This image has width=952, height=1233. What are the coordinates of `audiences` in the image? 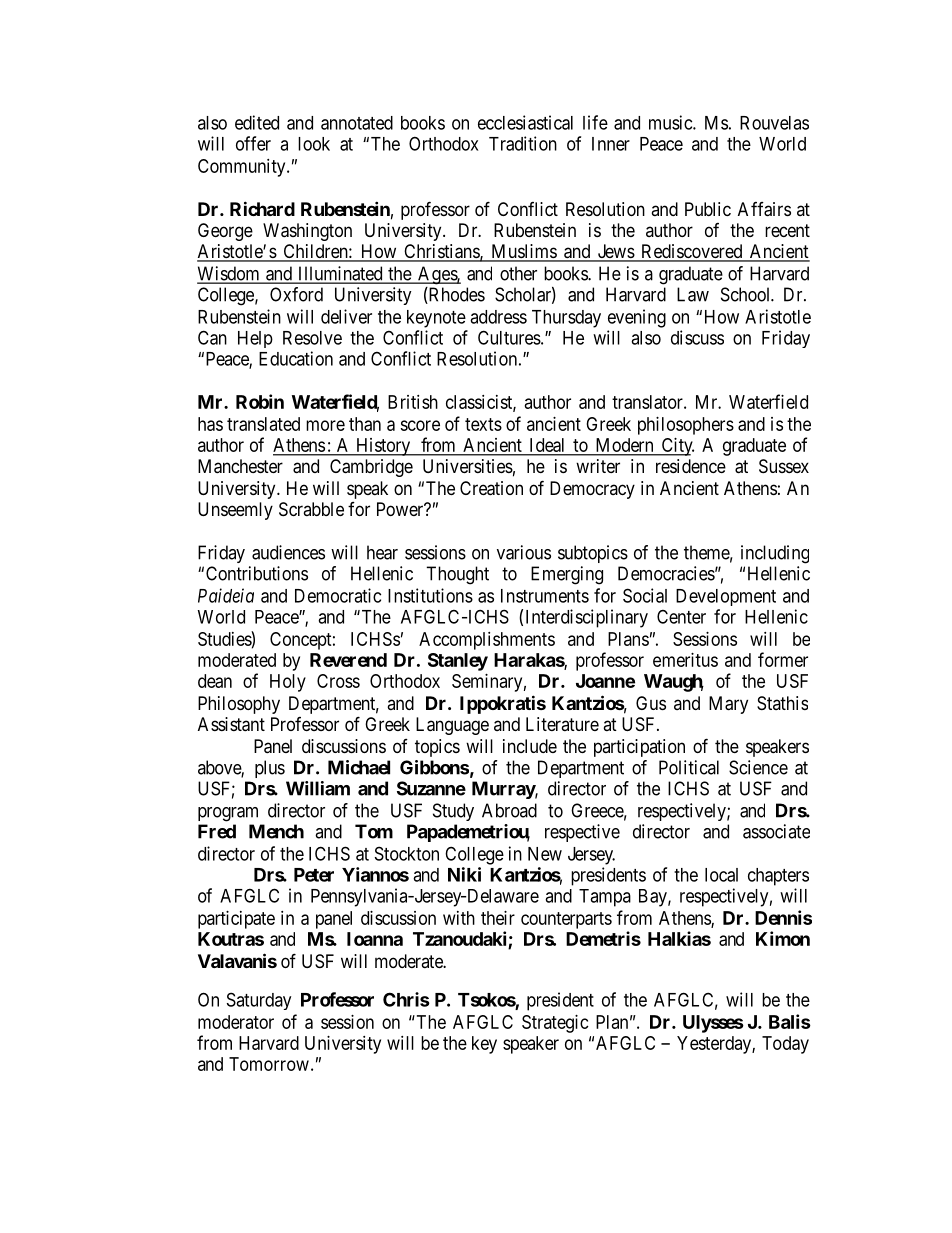 It's located at (288, 552).
